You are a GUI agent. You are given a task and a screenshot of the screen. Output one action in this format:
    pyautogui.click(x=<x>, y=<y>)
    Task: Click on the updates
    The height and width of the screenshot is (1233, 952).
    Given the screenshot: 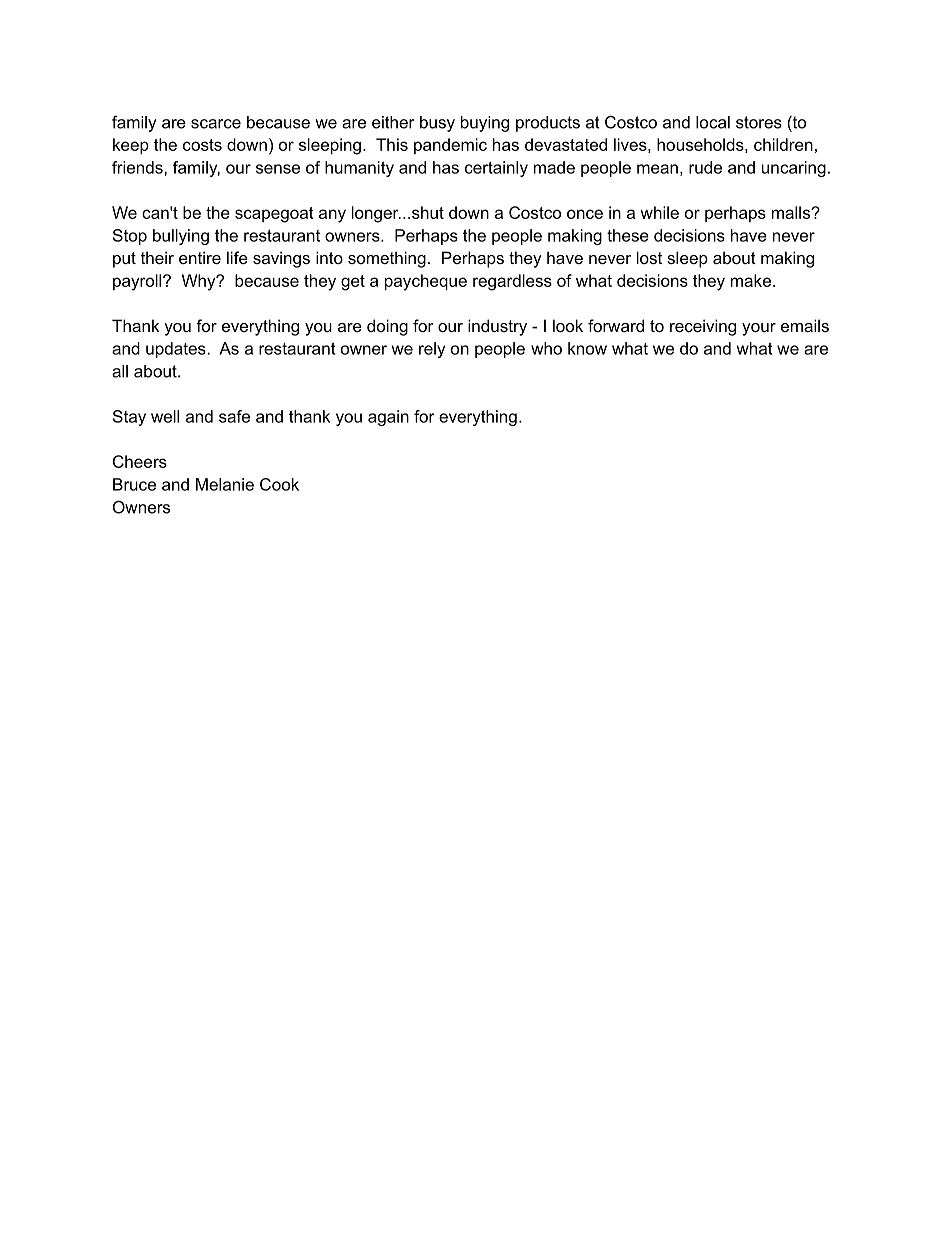 What is the action you would take?
    pyautogui.click(x=177, y=350)
